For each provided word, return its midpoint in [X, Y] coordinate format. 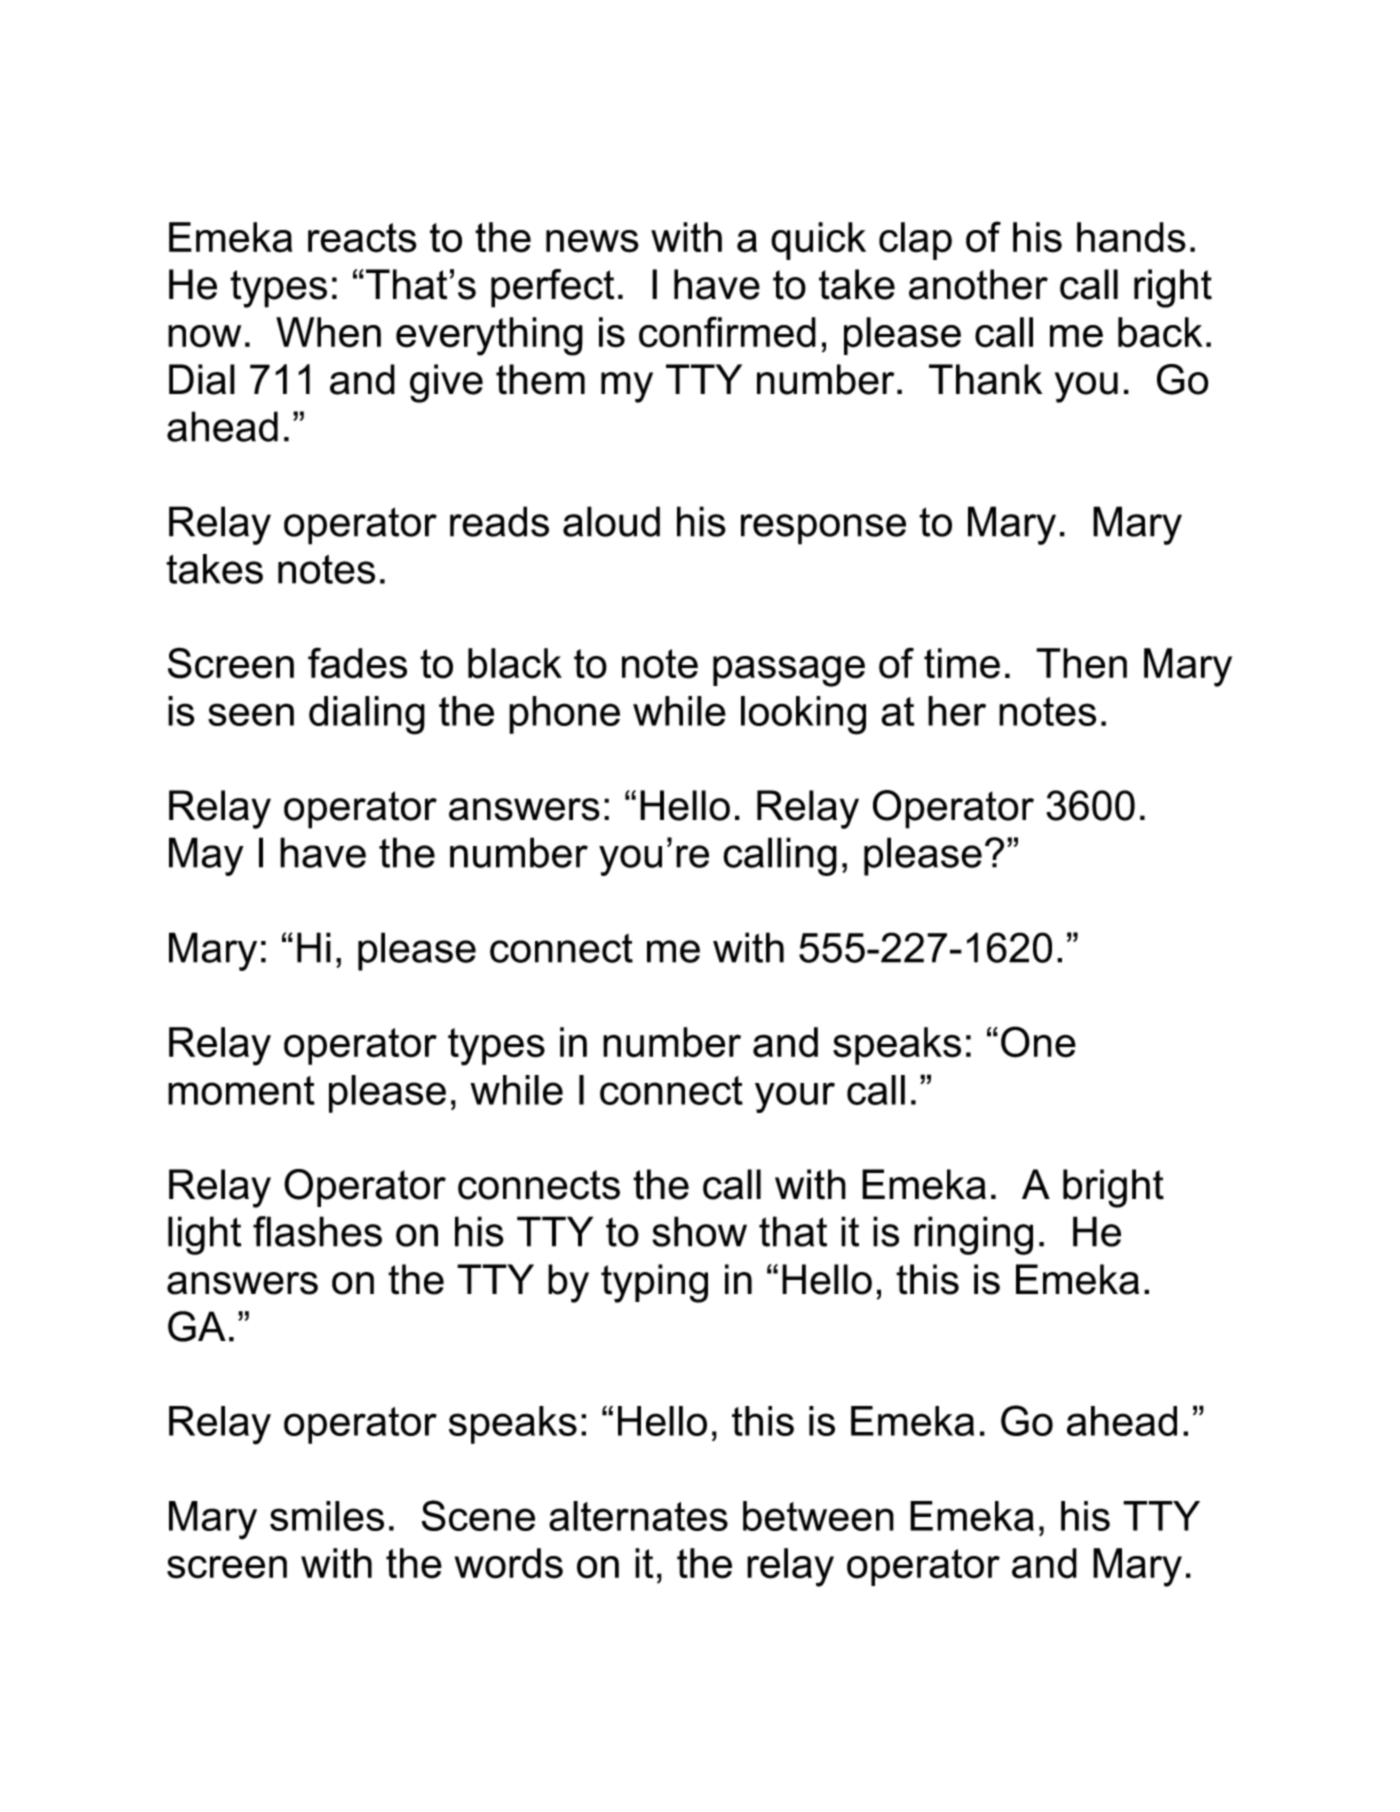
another [978, 284]
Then [1081, 663]
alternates [638, 1516]
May [206, 856]
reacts [362, 238]
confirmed [727, 332]
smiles [327, 1516]
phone [564, 715]
